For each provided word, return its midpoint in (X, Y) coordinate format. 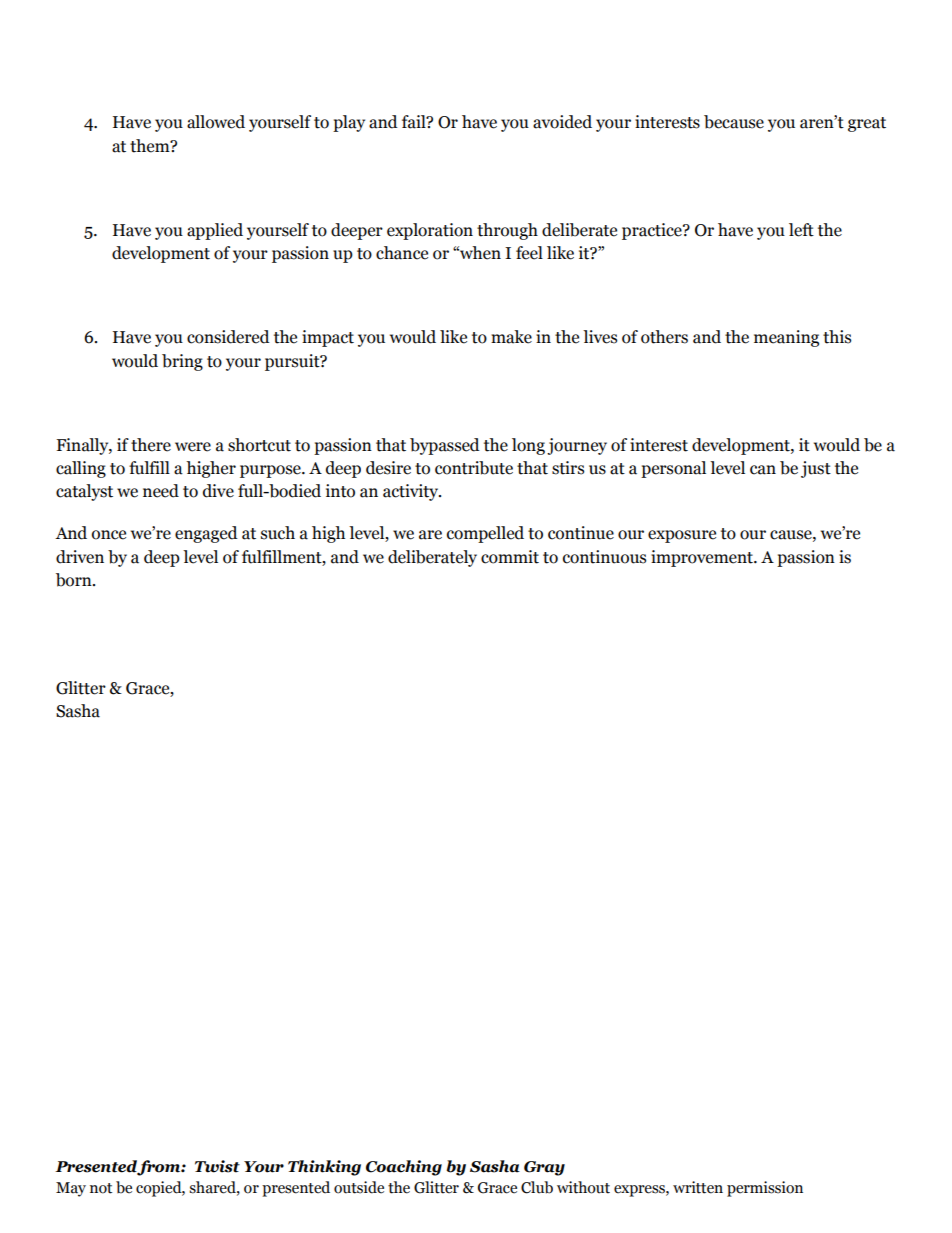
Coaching (404, 1168)
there (151, 445)
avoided (562, 122)
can (763, 470)
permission (765, 1189)
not (101, 1188)
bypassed (445, 446)
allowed (216, 122)
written (698, 1187)
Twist (217, 1166)
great (867, 124)
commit (510, 557)
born (75, 580)
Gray (544, 1168)
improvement (703, 558)
